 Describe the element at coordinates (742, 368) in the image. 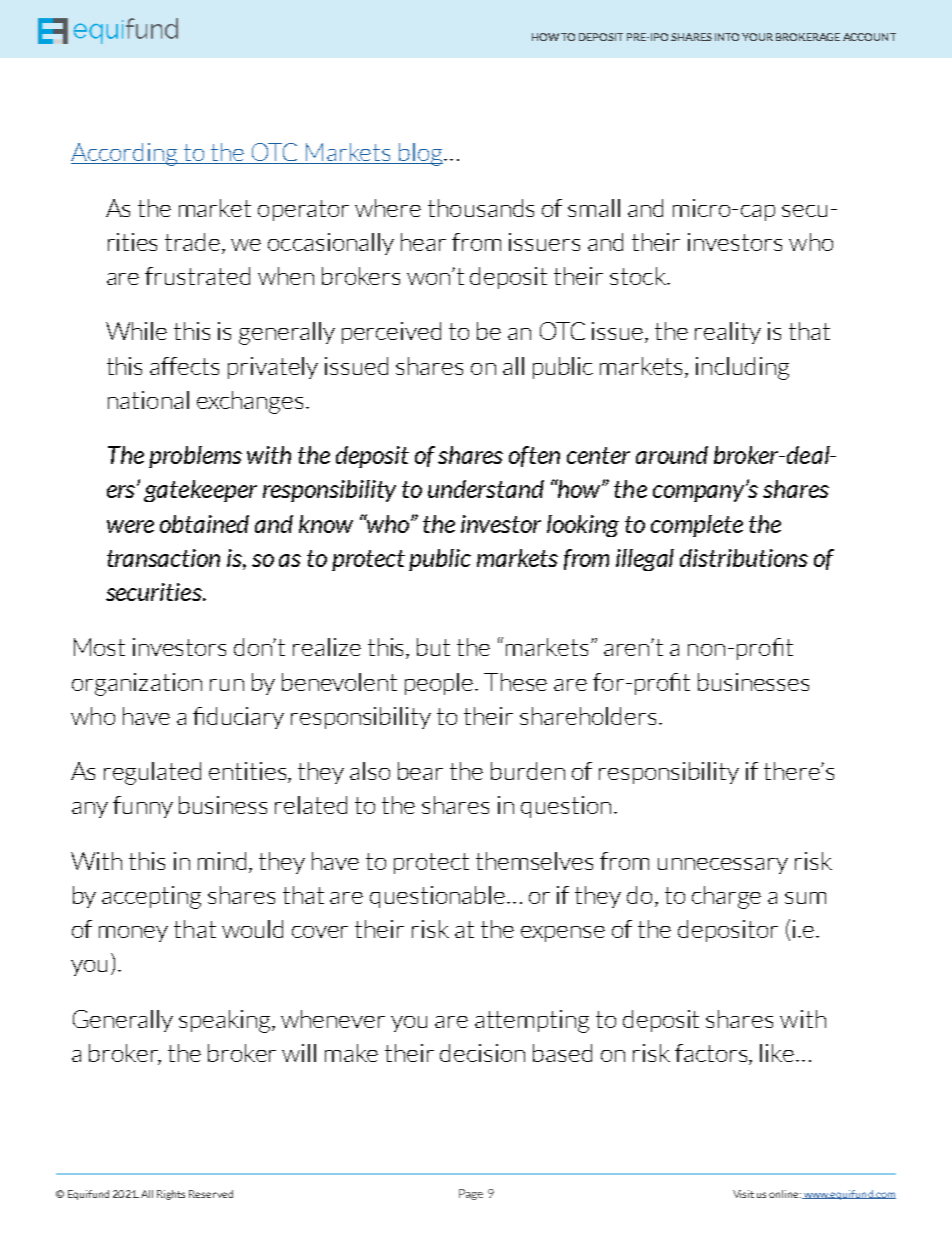

I see `including` at that location.
